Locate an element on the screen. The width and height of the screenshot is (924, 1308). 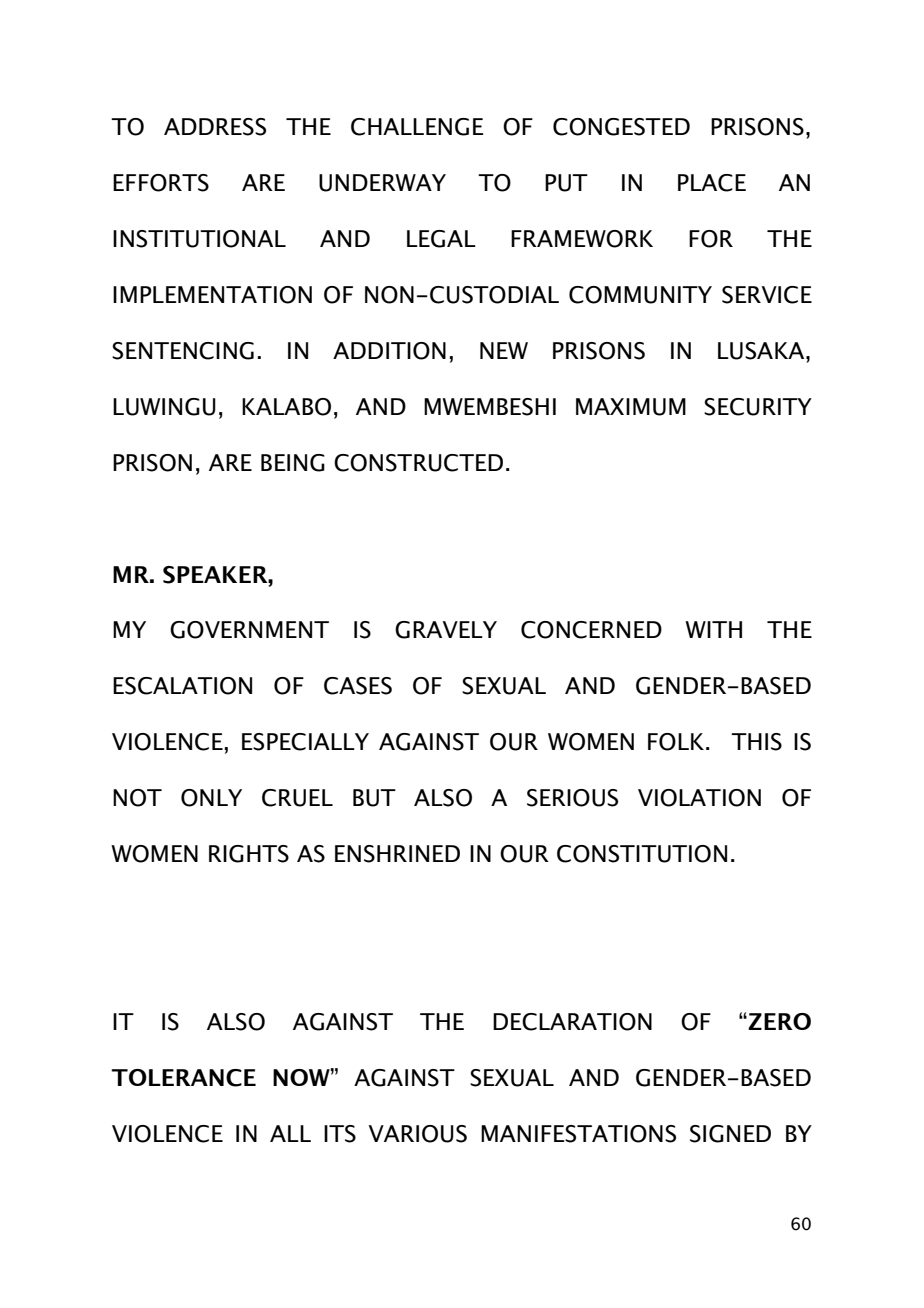
CHALLENGE is located at coordinates (417, 127).
